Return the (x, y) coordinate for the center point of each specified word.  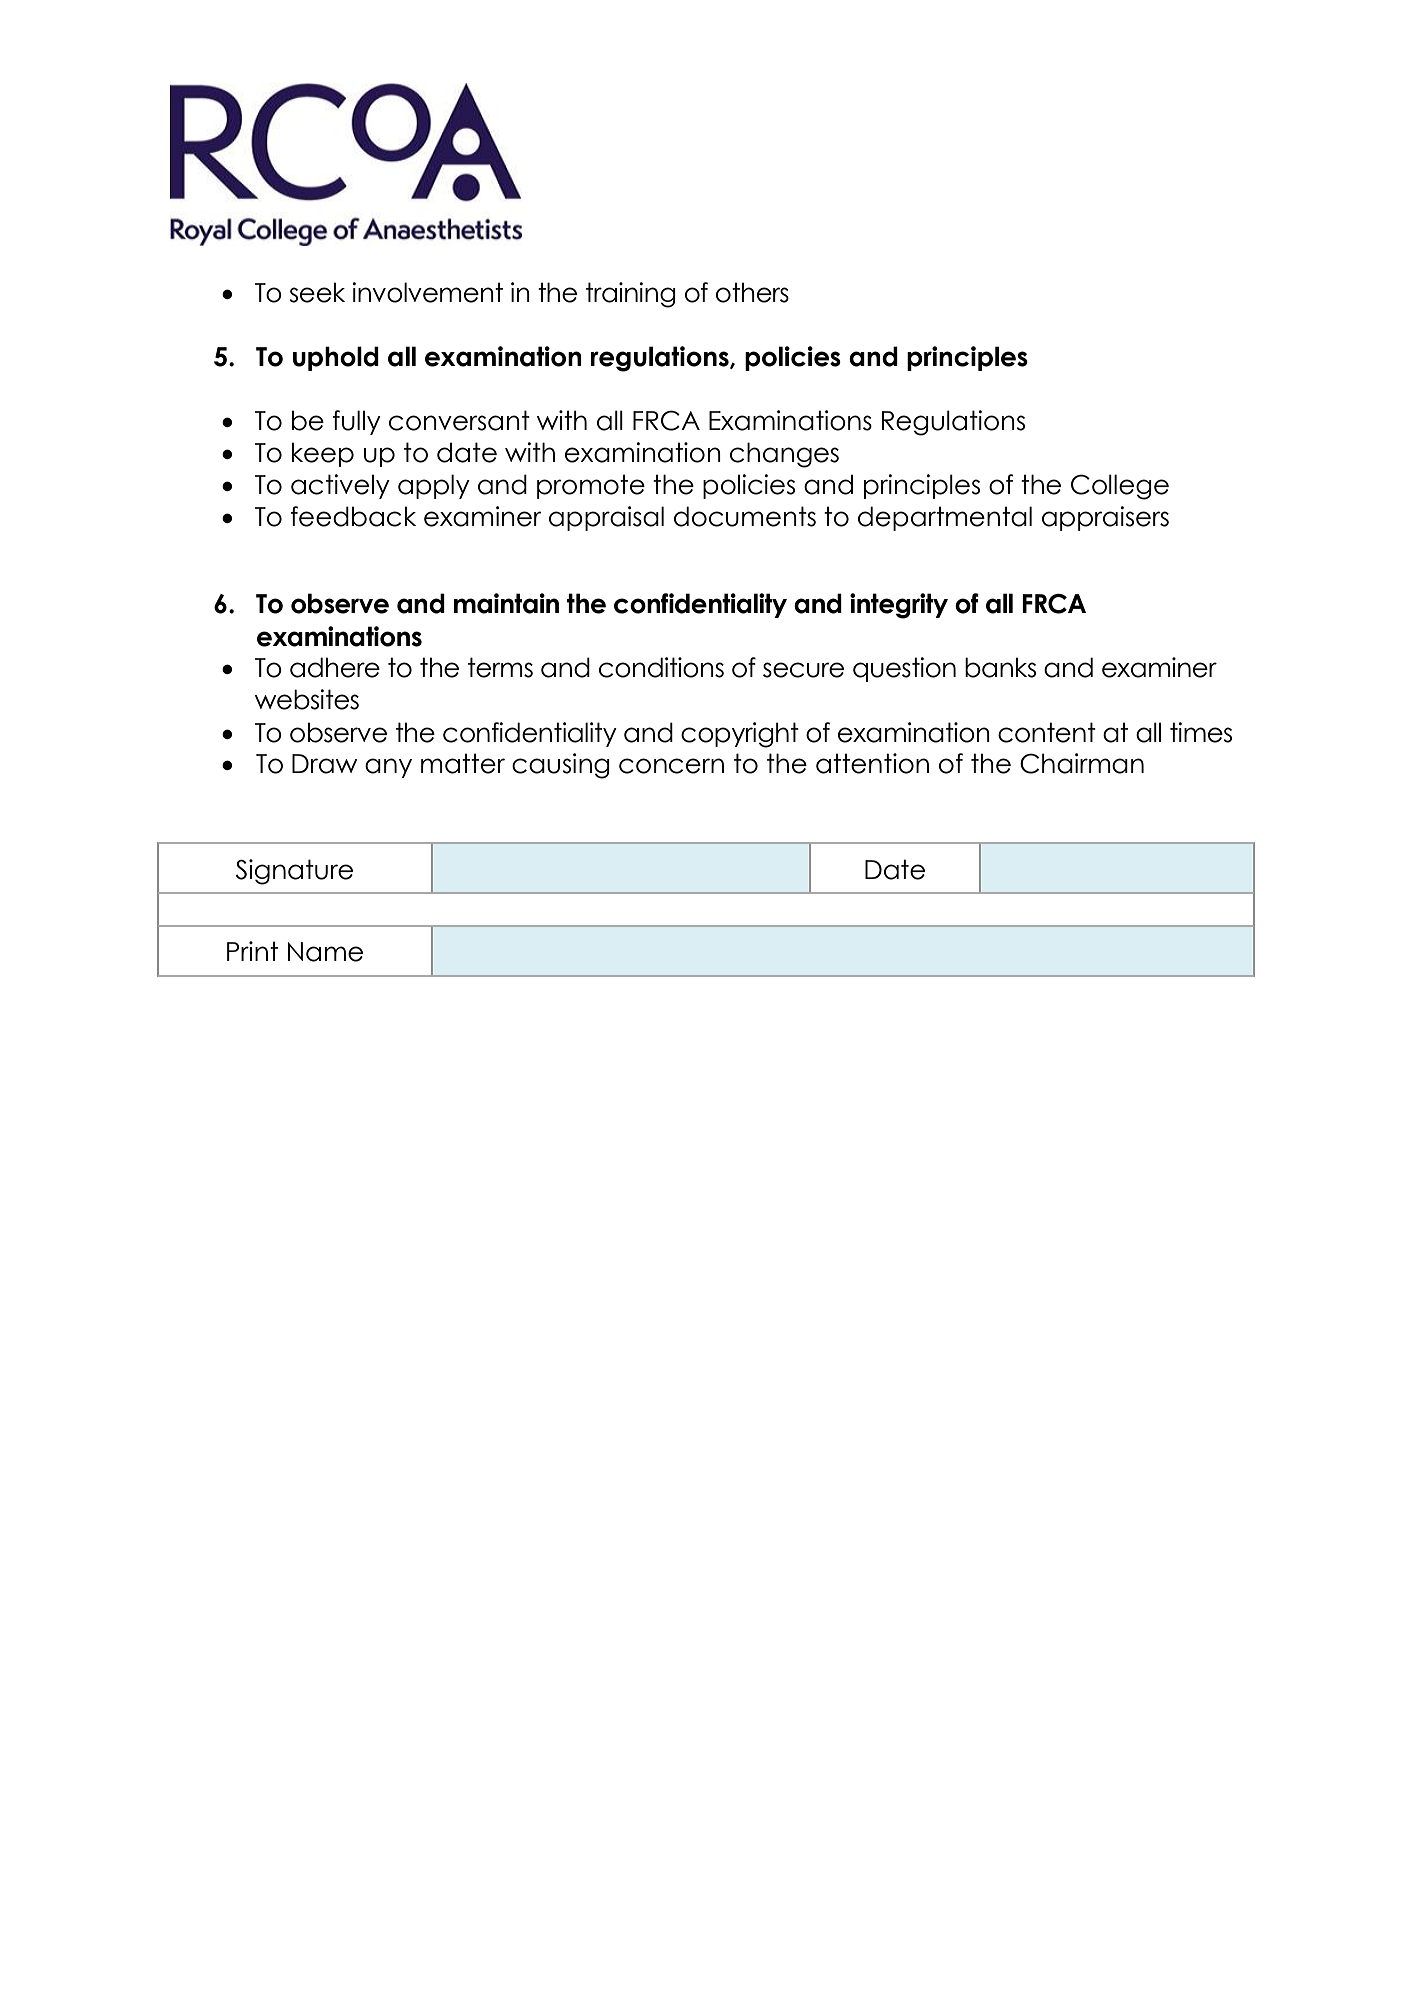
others (752, 292)
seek (317, 292)
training (631, 295)
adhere (335, 667)
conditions (661, 667)
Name (325, 952)
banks (1000, 667)
